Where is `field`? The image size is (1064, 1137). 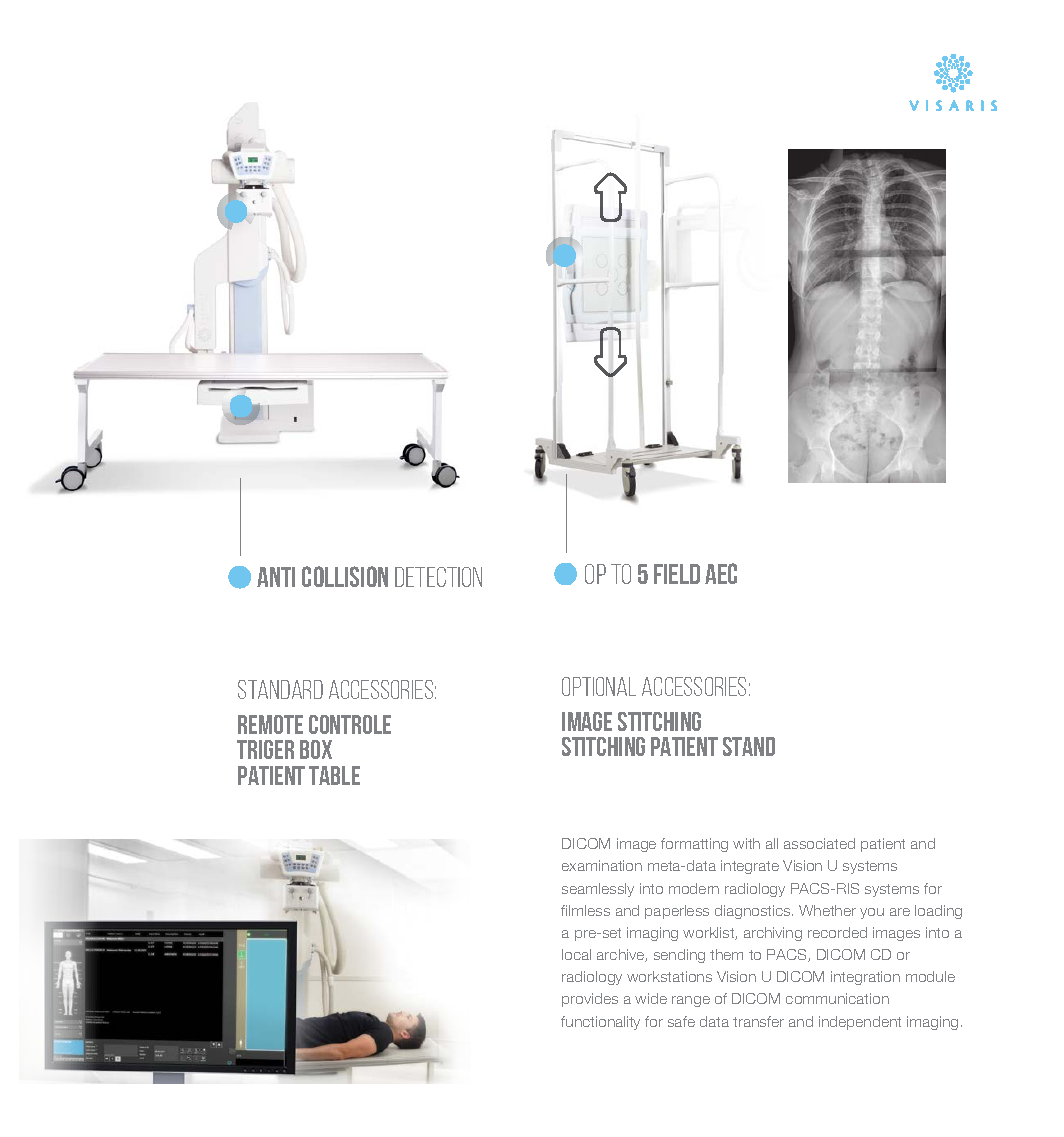
field is located at coordinates (677, 574).
